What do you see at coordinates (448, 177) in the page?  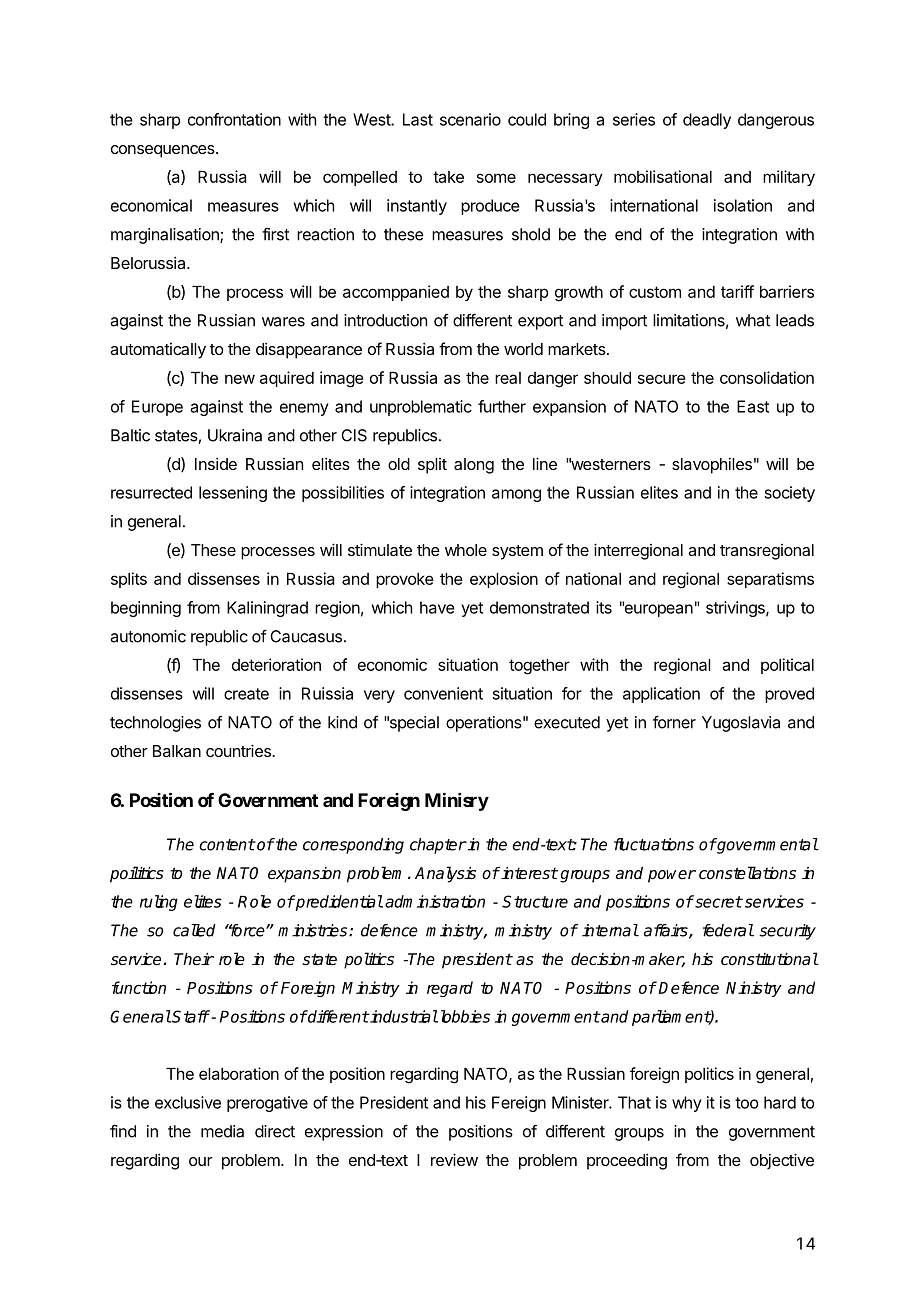 I see `take` at bounding box center [448, 177].
